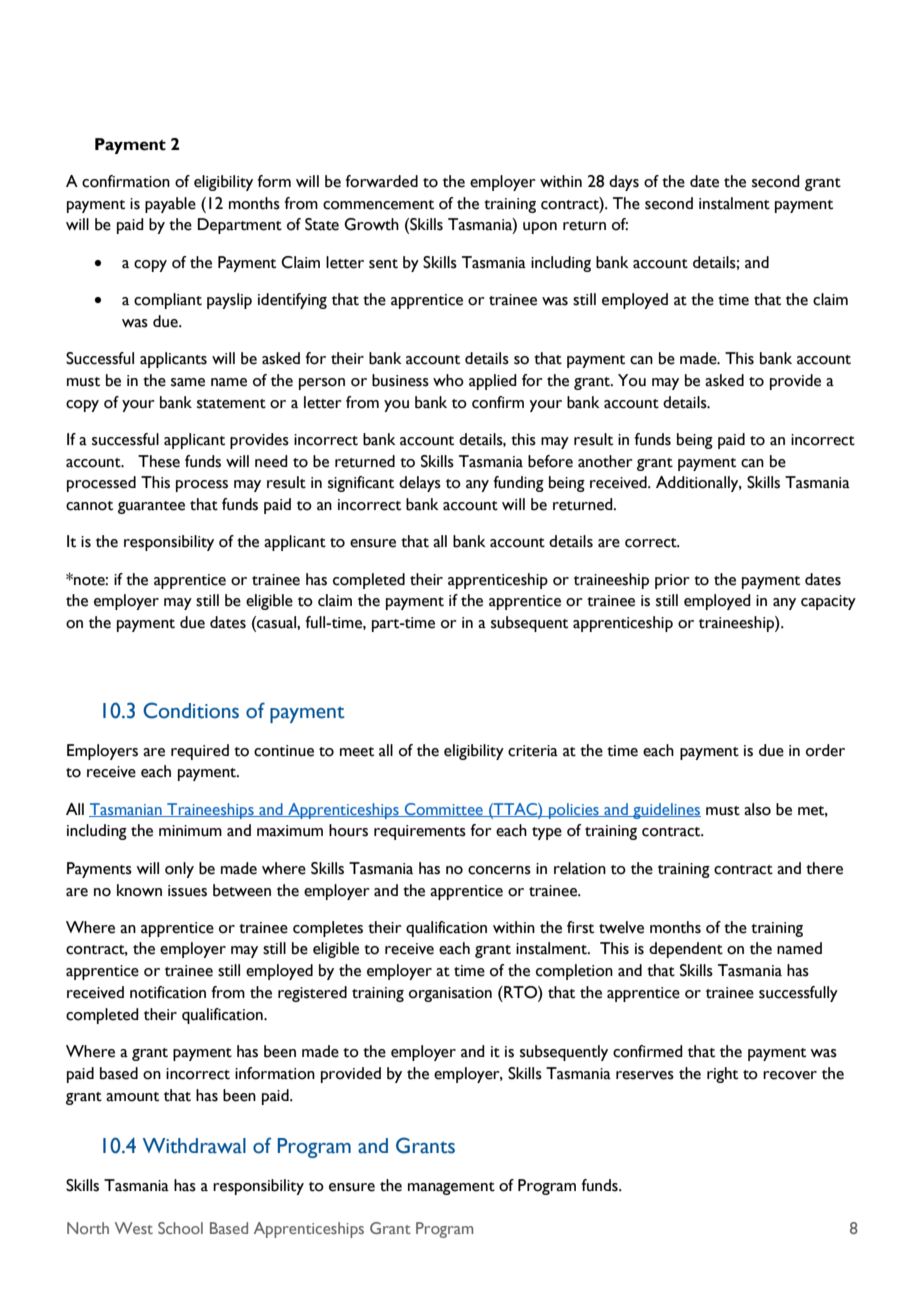  I want to click on days, so click(624, 183).
